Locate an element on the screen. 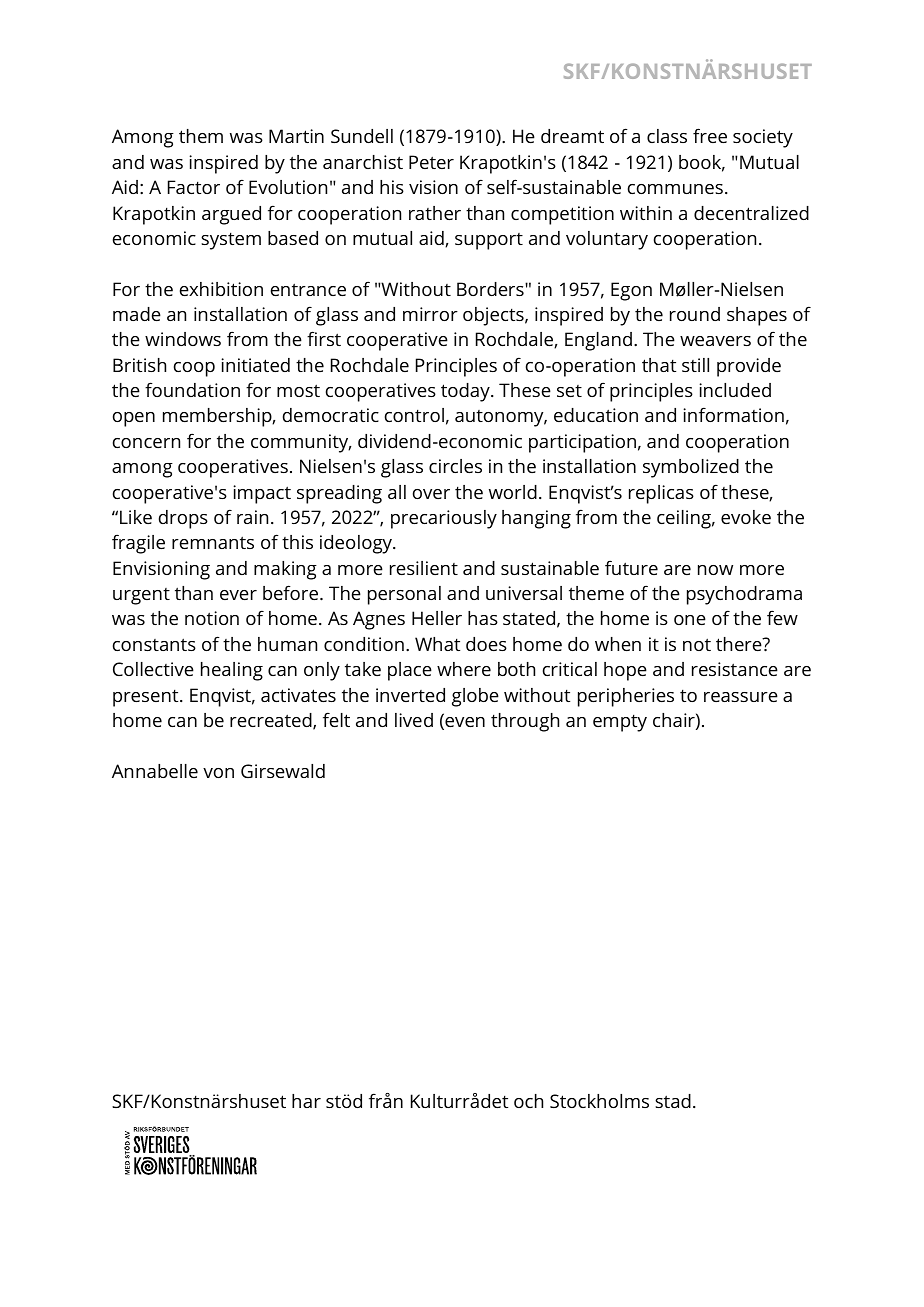 The height and width of the screenshot is (1307, 924). free is located at coordinates (710, 135).
